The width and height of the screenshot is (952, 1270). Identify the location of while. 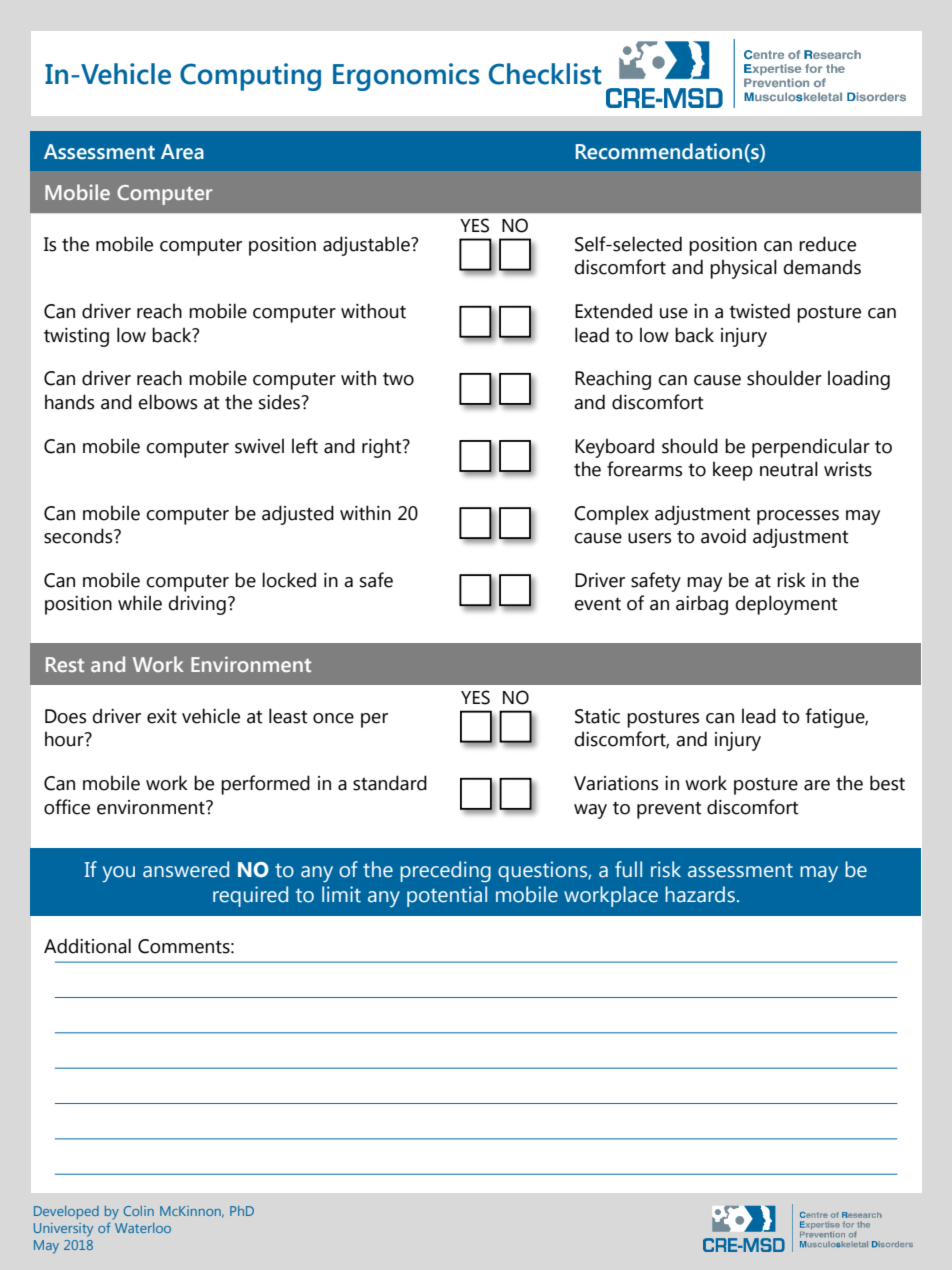
(140, 603).
